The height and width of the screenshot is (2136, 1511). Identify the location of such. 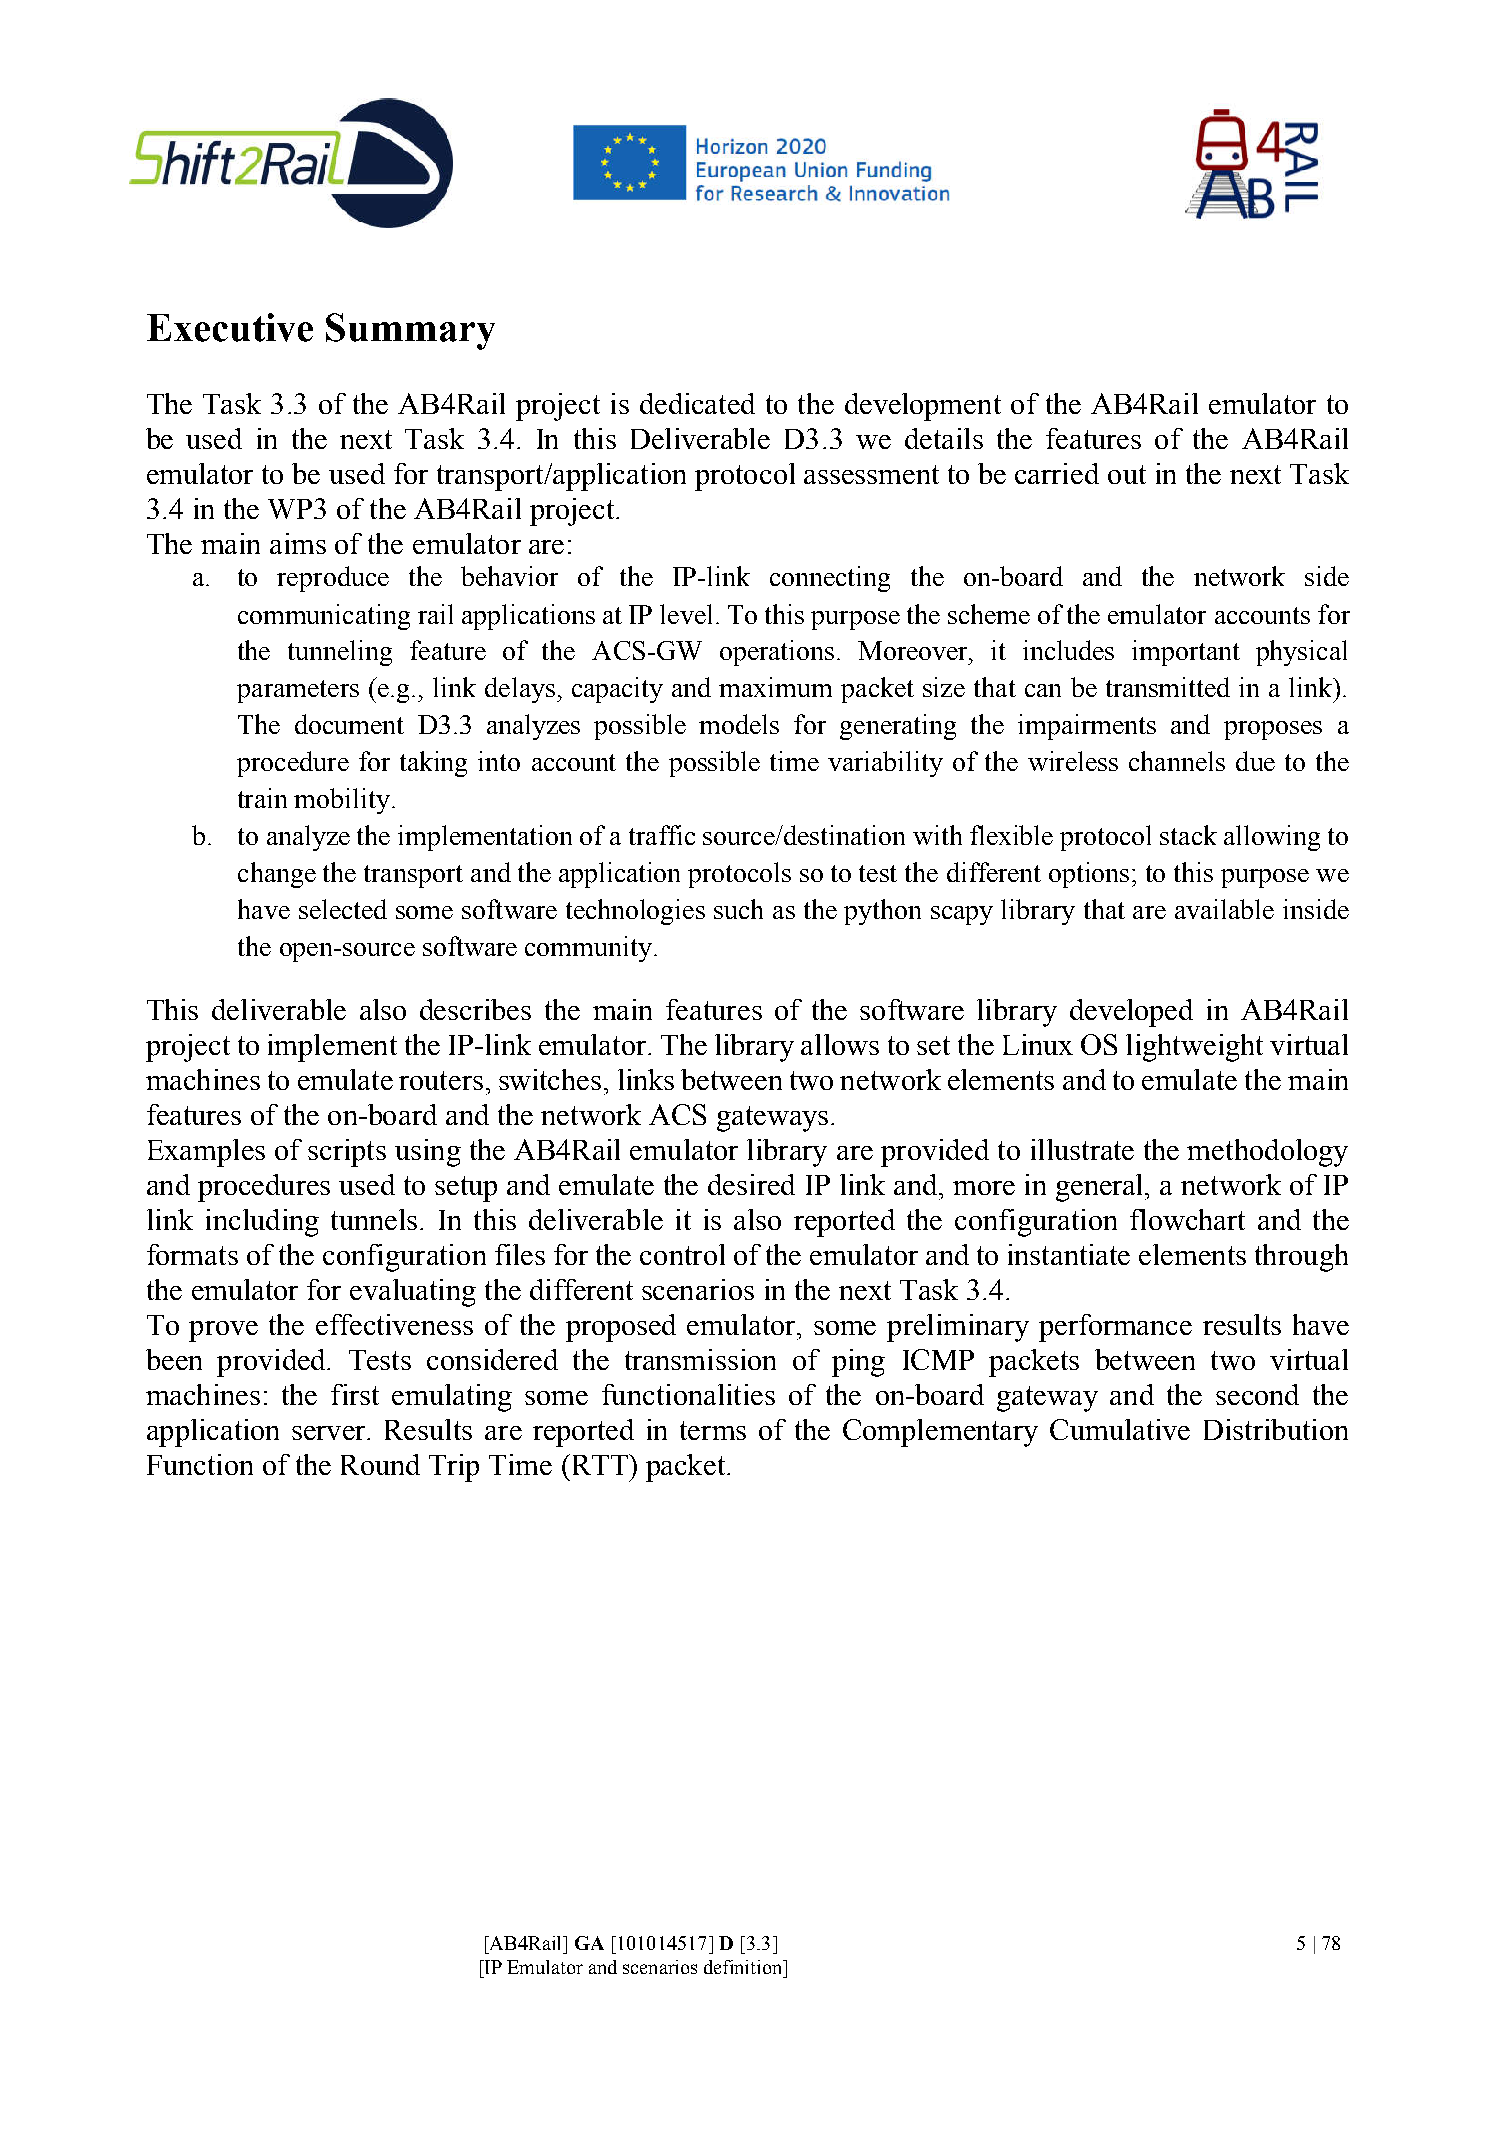
(738, 909).
